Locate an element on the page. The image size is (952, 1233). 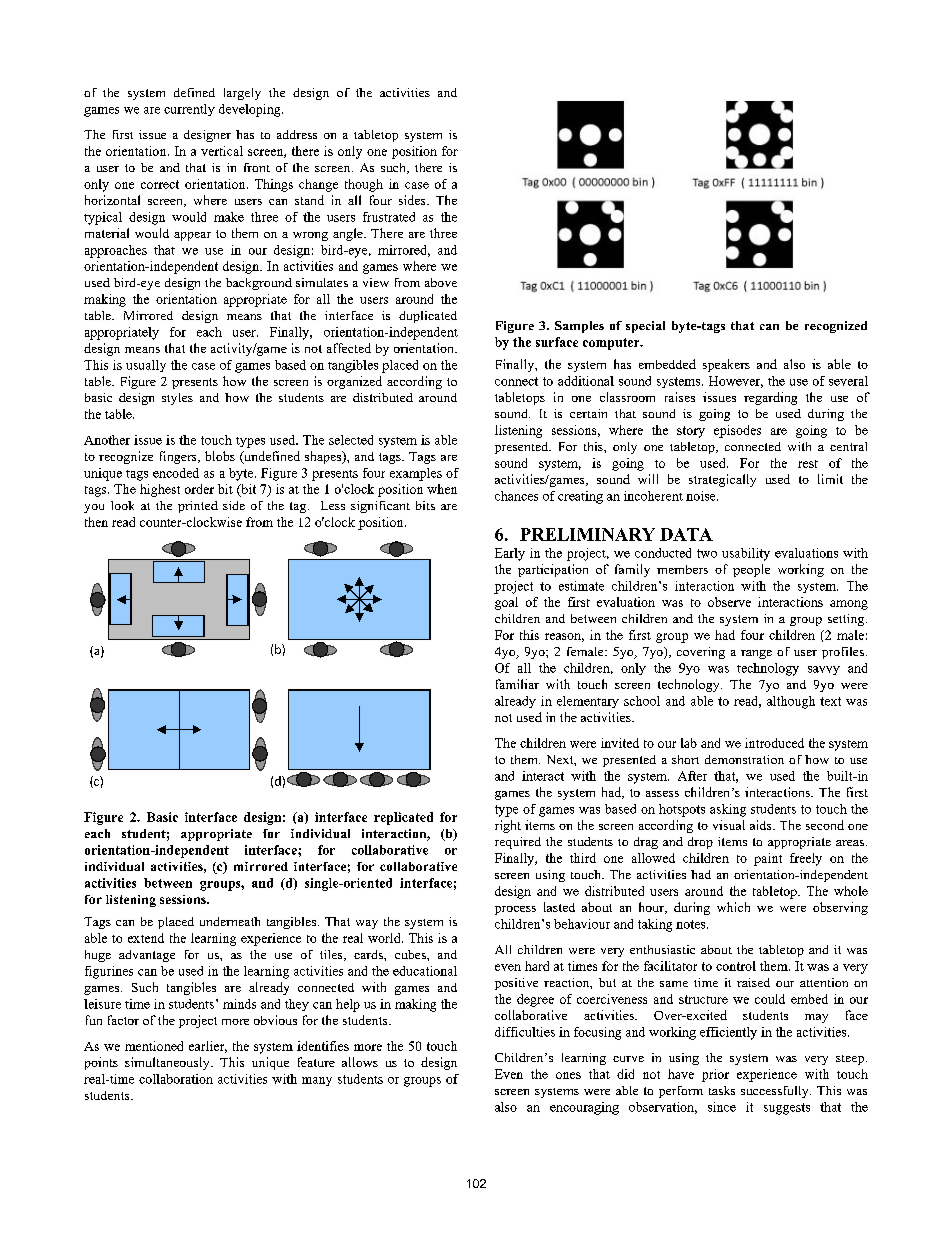
special is located at coordinates (645, 327).
